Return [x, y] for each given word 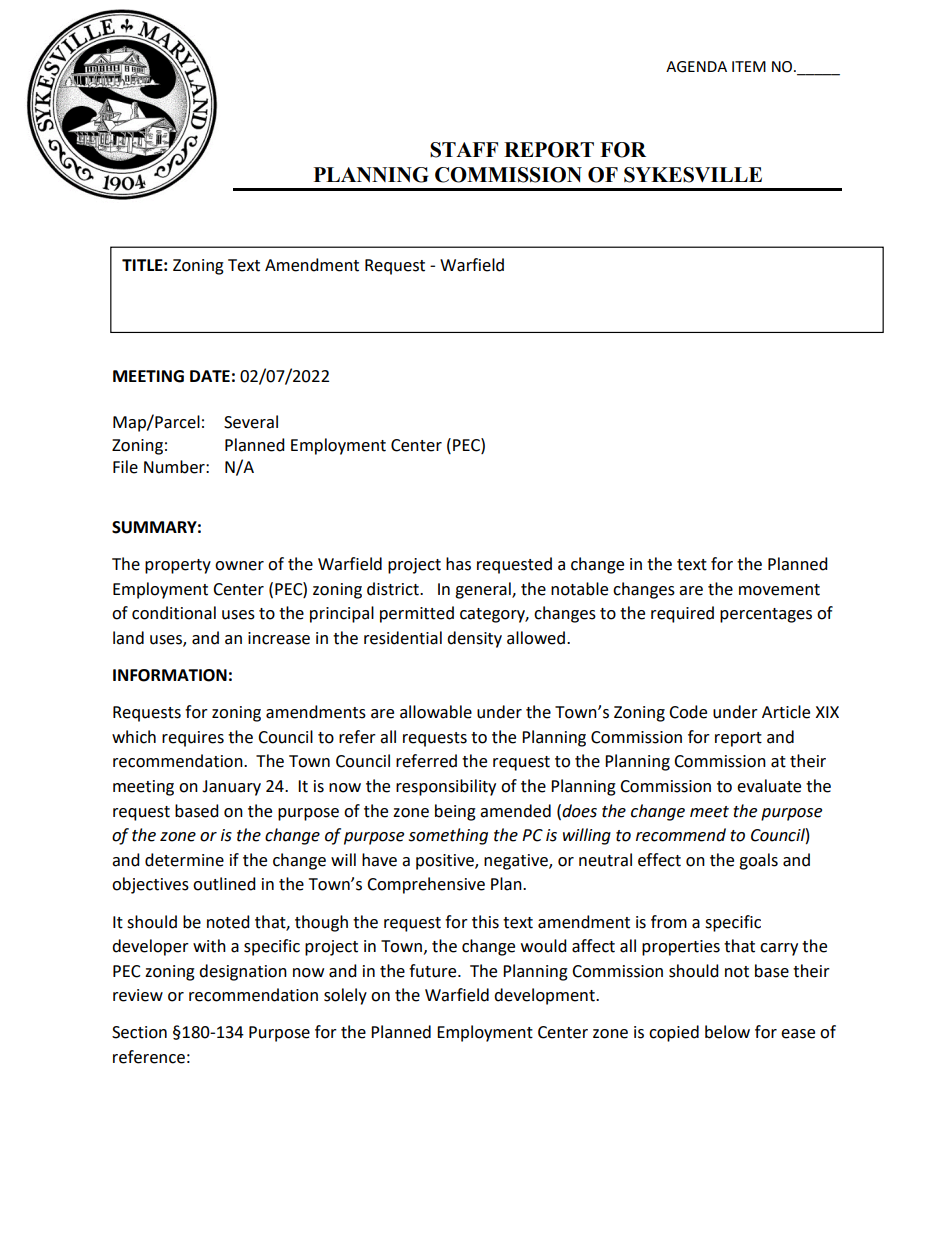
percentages [766, 615]
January [231, 788]
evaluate [769, 786]
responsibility [446, 787]
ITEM [749, 66]
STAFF [464, 150]
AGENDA [696, 67]
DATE [210, 376]
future [434, 971]
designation [243, 972]
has [458, 564]
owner [239, 566]
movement [779, 590]
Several [251, 422]
